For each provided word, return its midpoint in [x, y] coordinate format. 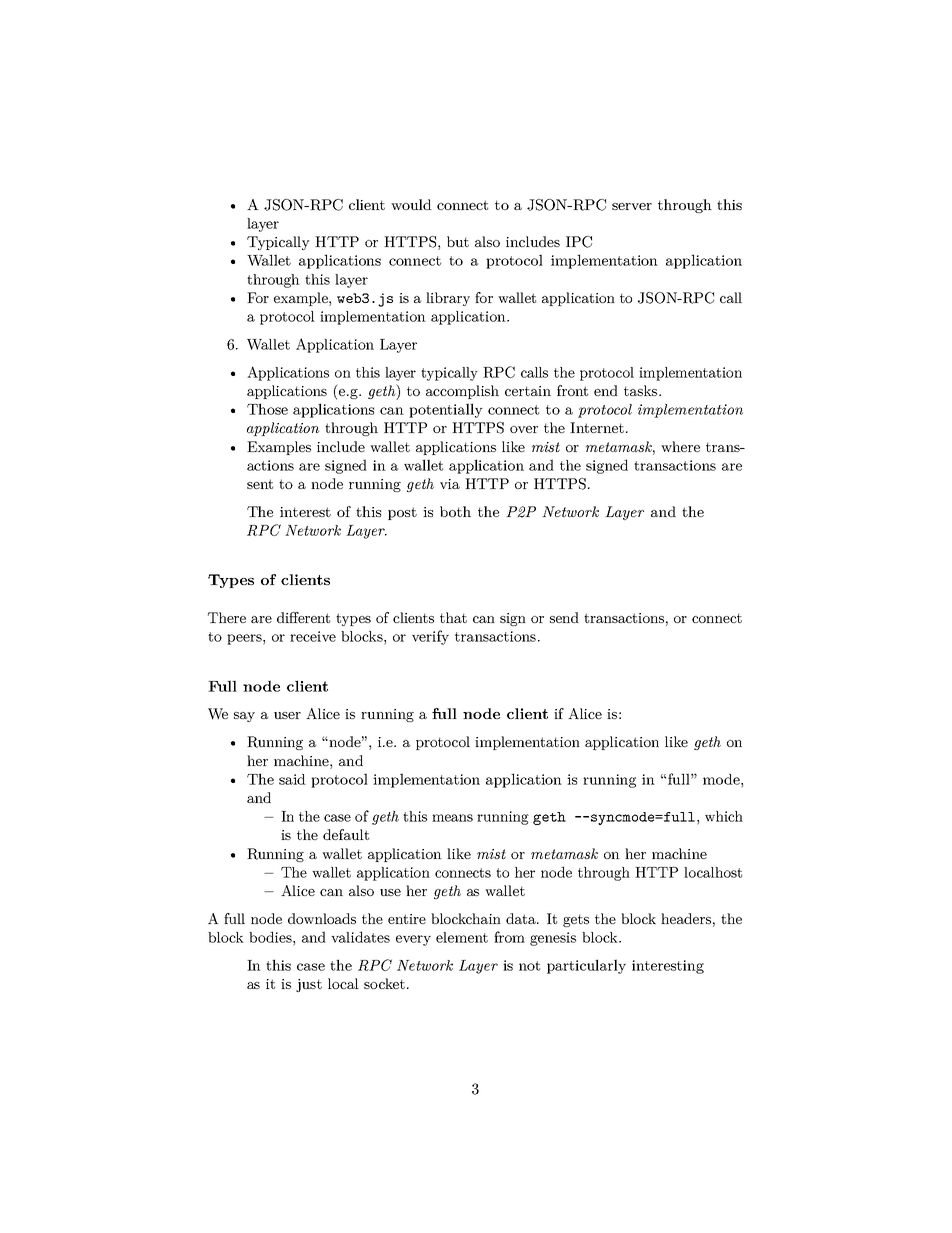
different [303, 617]
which [724, 816]
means [452, 818]
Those [267, 409]
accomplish [462, 392]
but [458, 241]
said [292, 779]
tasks [642, 390]
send [564, 617]
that [453, 617]
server [632, 206]
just [309, 985]
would [411, 204]
